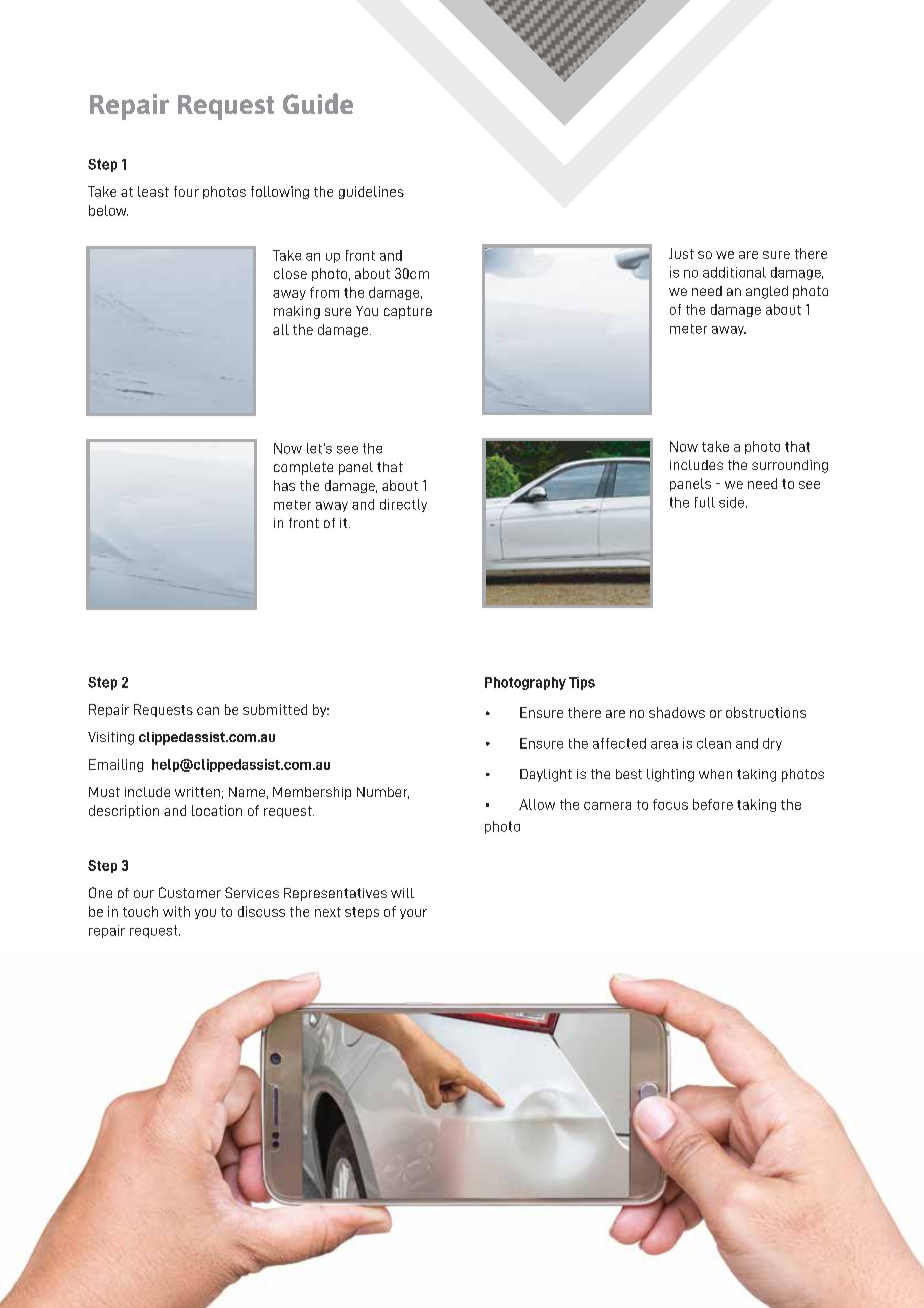 The image size is (924, 1308). What do you see at coordinates (186, 191) in the image?
I see `four` at bounding box center [186, 191].
